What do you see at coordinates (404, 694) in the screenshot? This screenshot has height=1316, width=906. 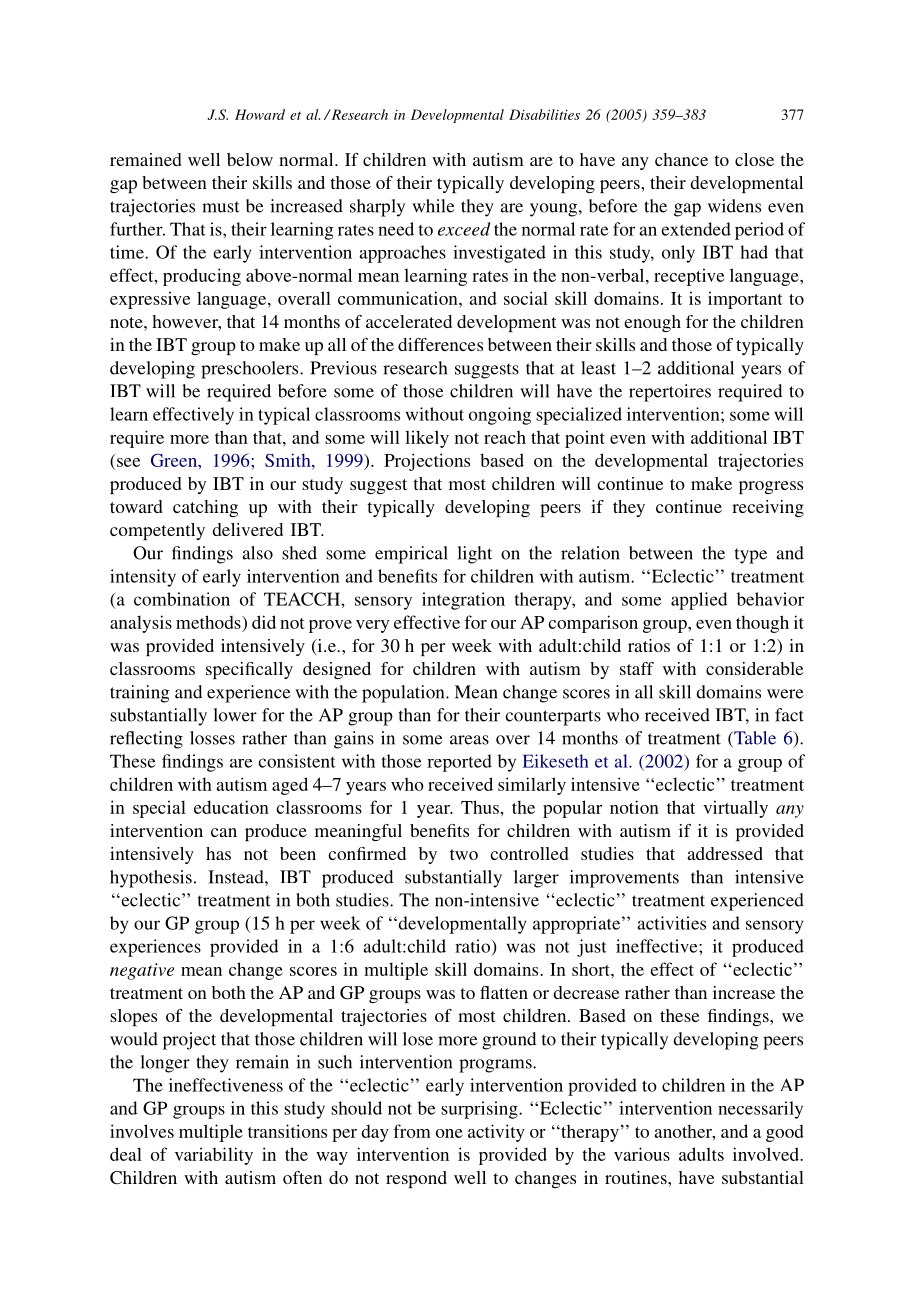 I see `population` at bounding box center [404, 694].
